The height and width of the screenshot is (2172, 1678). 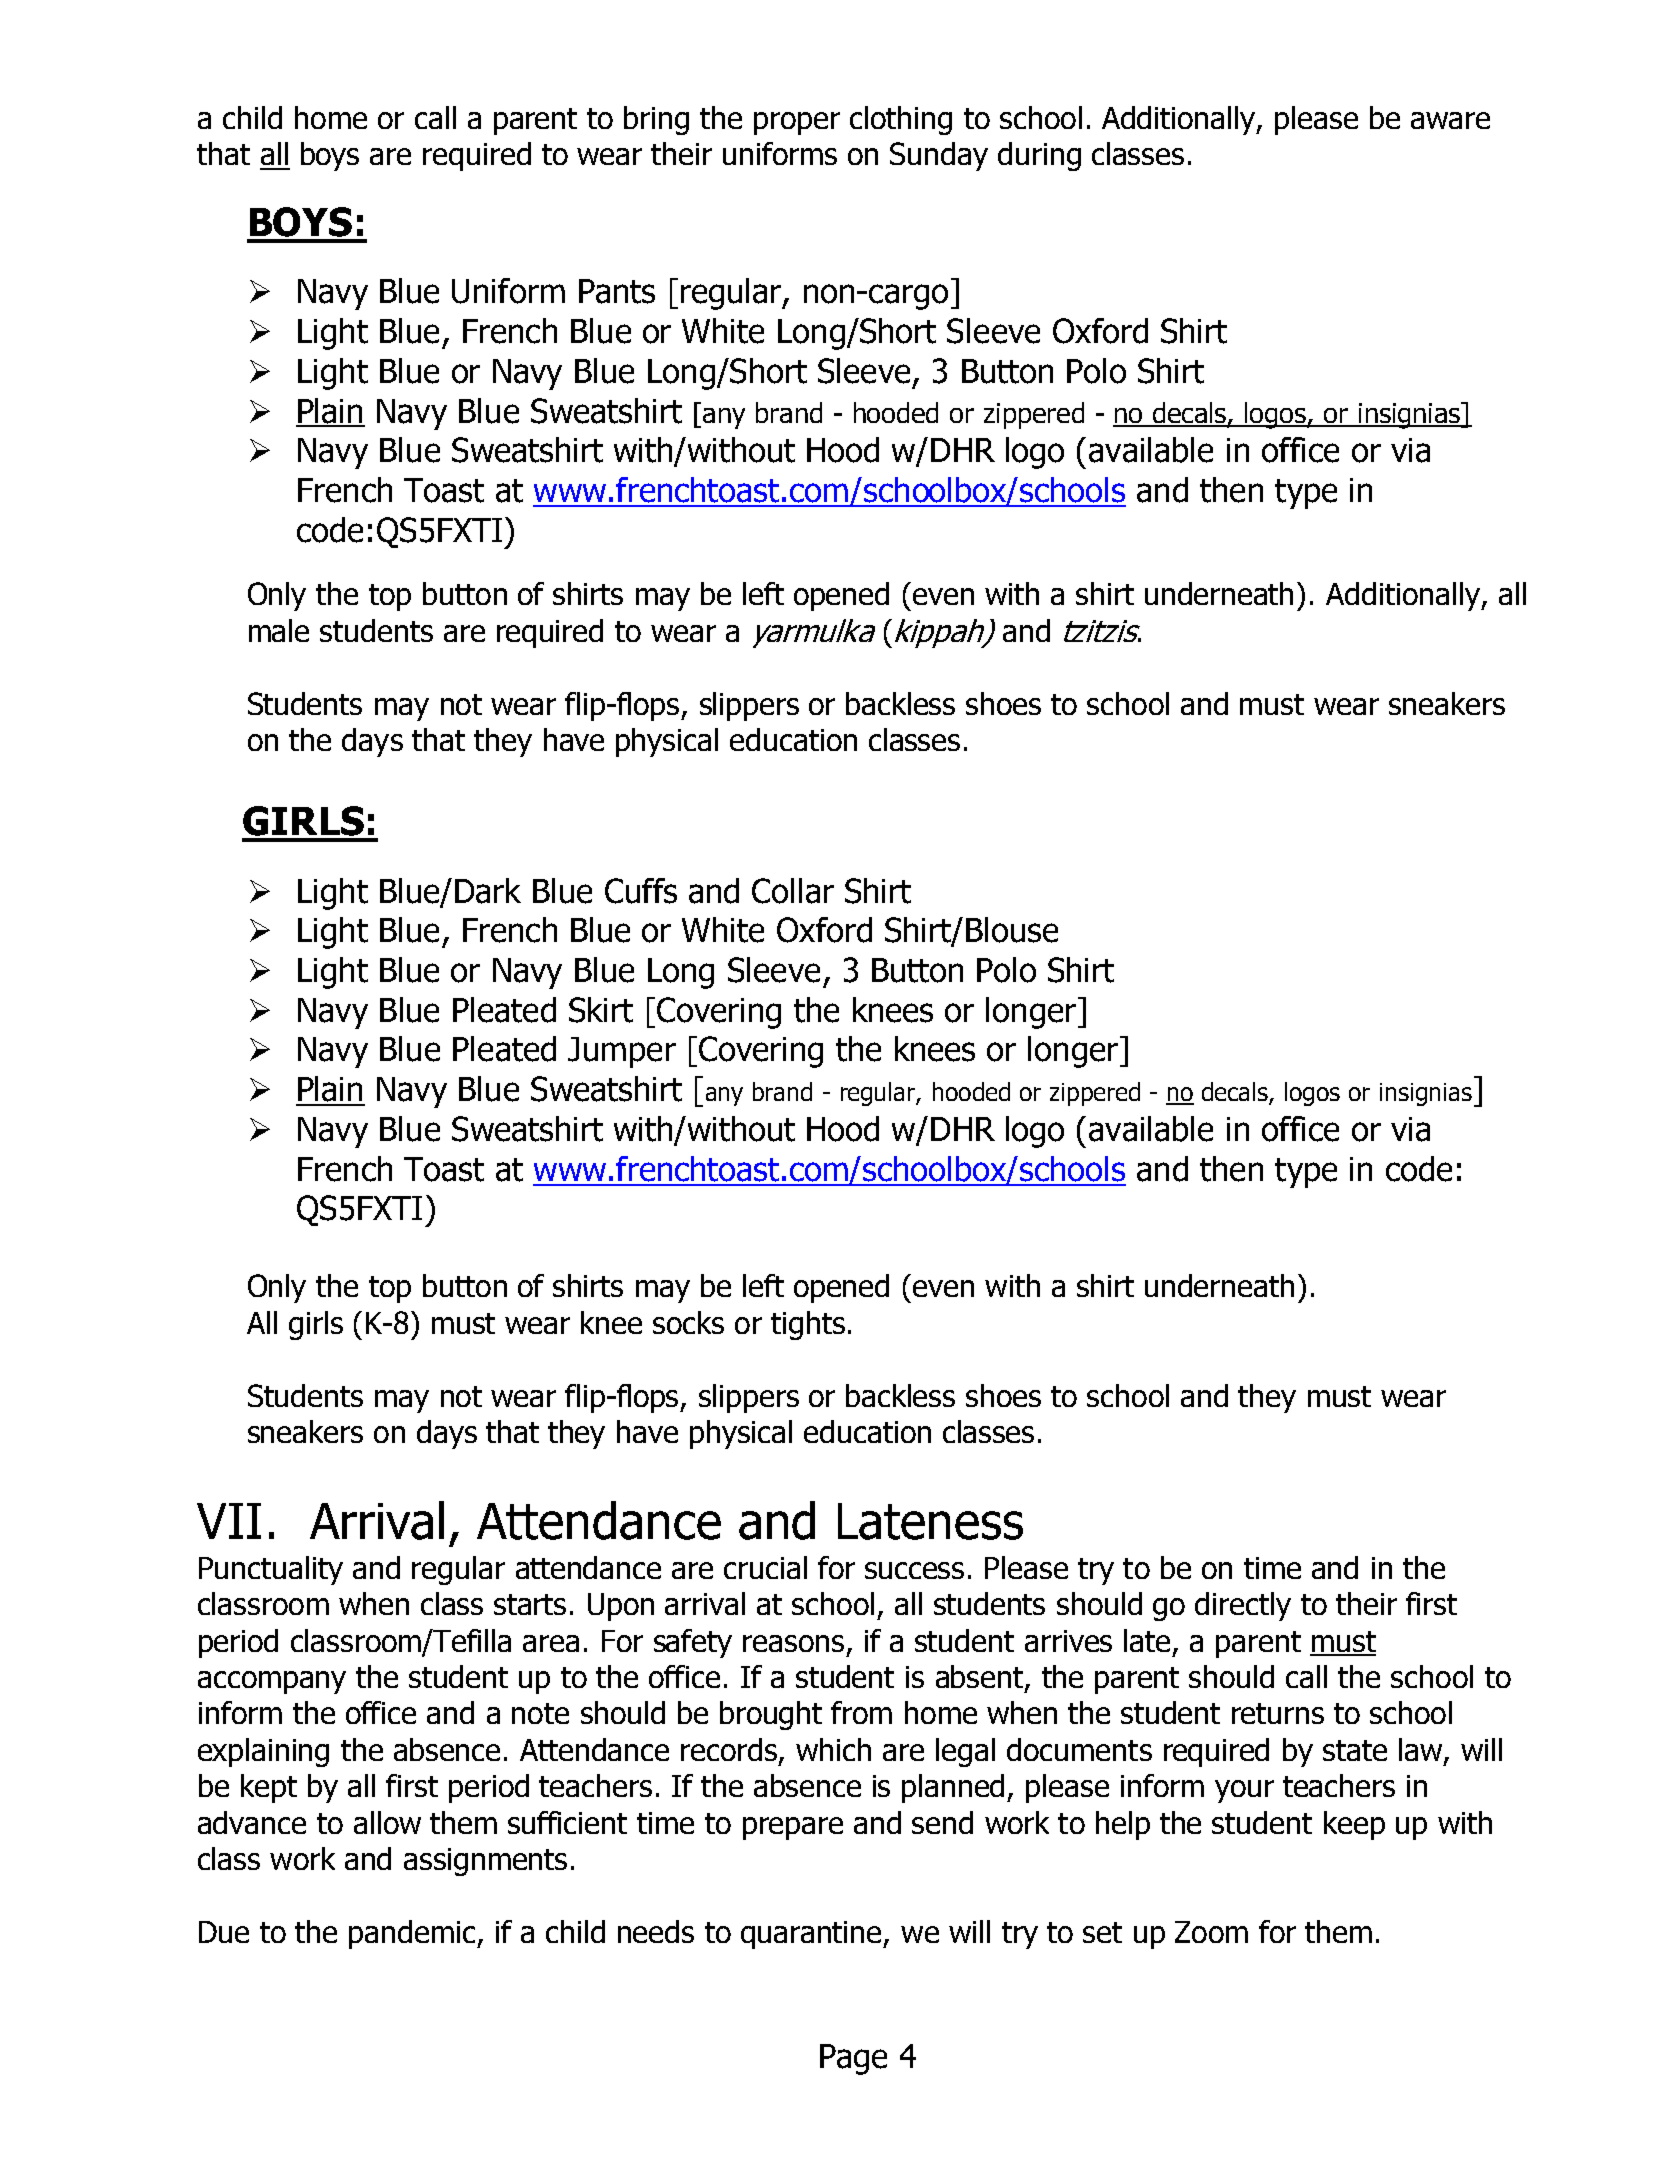 What do you see at coordinates (797, 123) in the screenshot?
I see `proper` at bounding box center [797, 123].
